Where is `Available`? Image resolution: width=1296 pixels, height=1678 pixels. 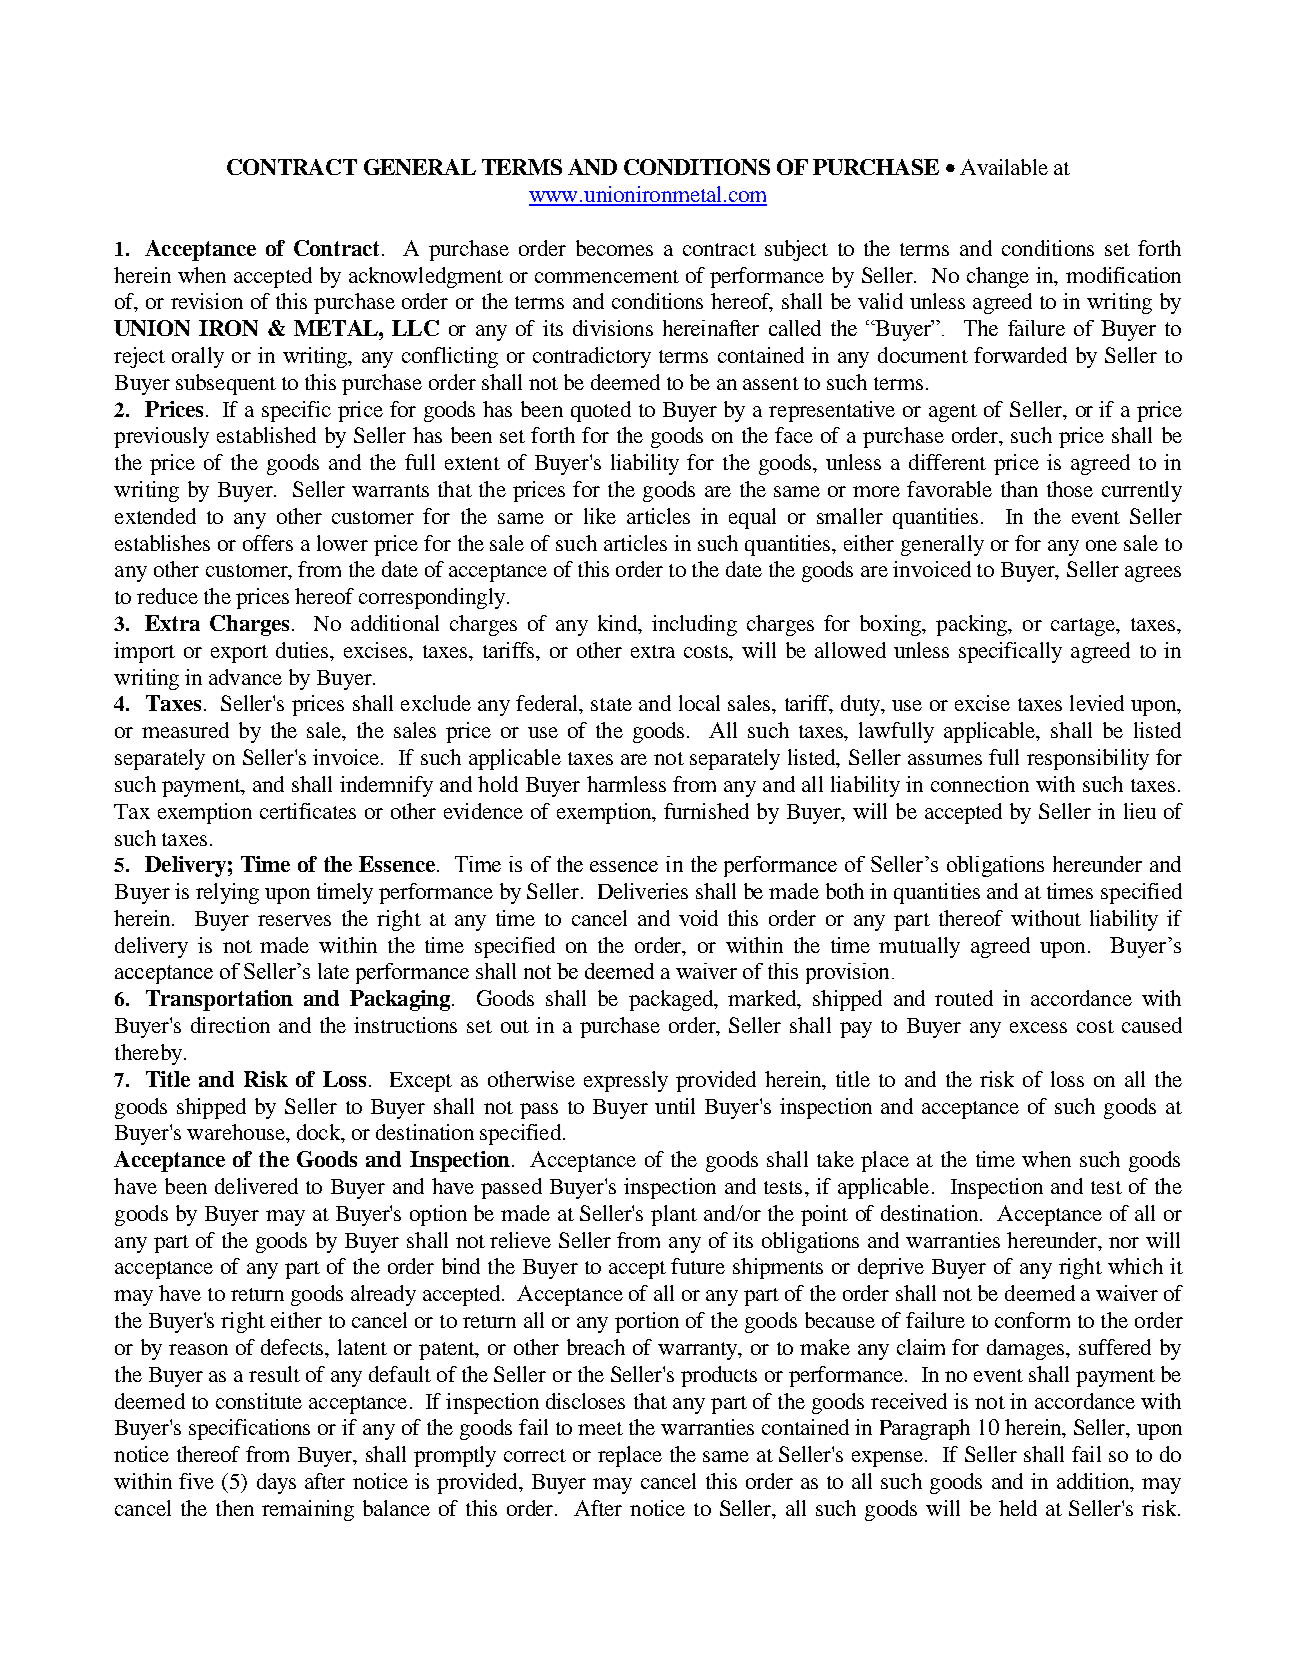 Available is located at coordinates (1004, 167).
